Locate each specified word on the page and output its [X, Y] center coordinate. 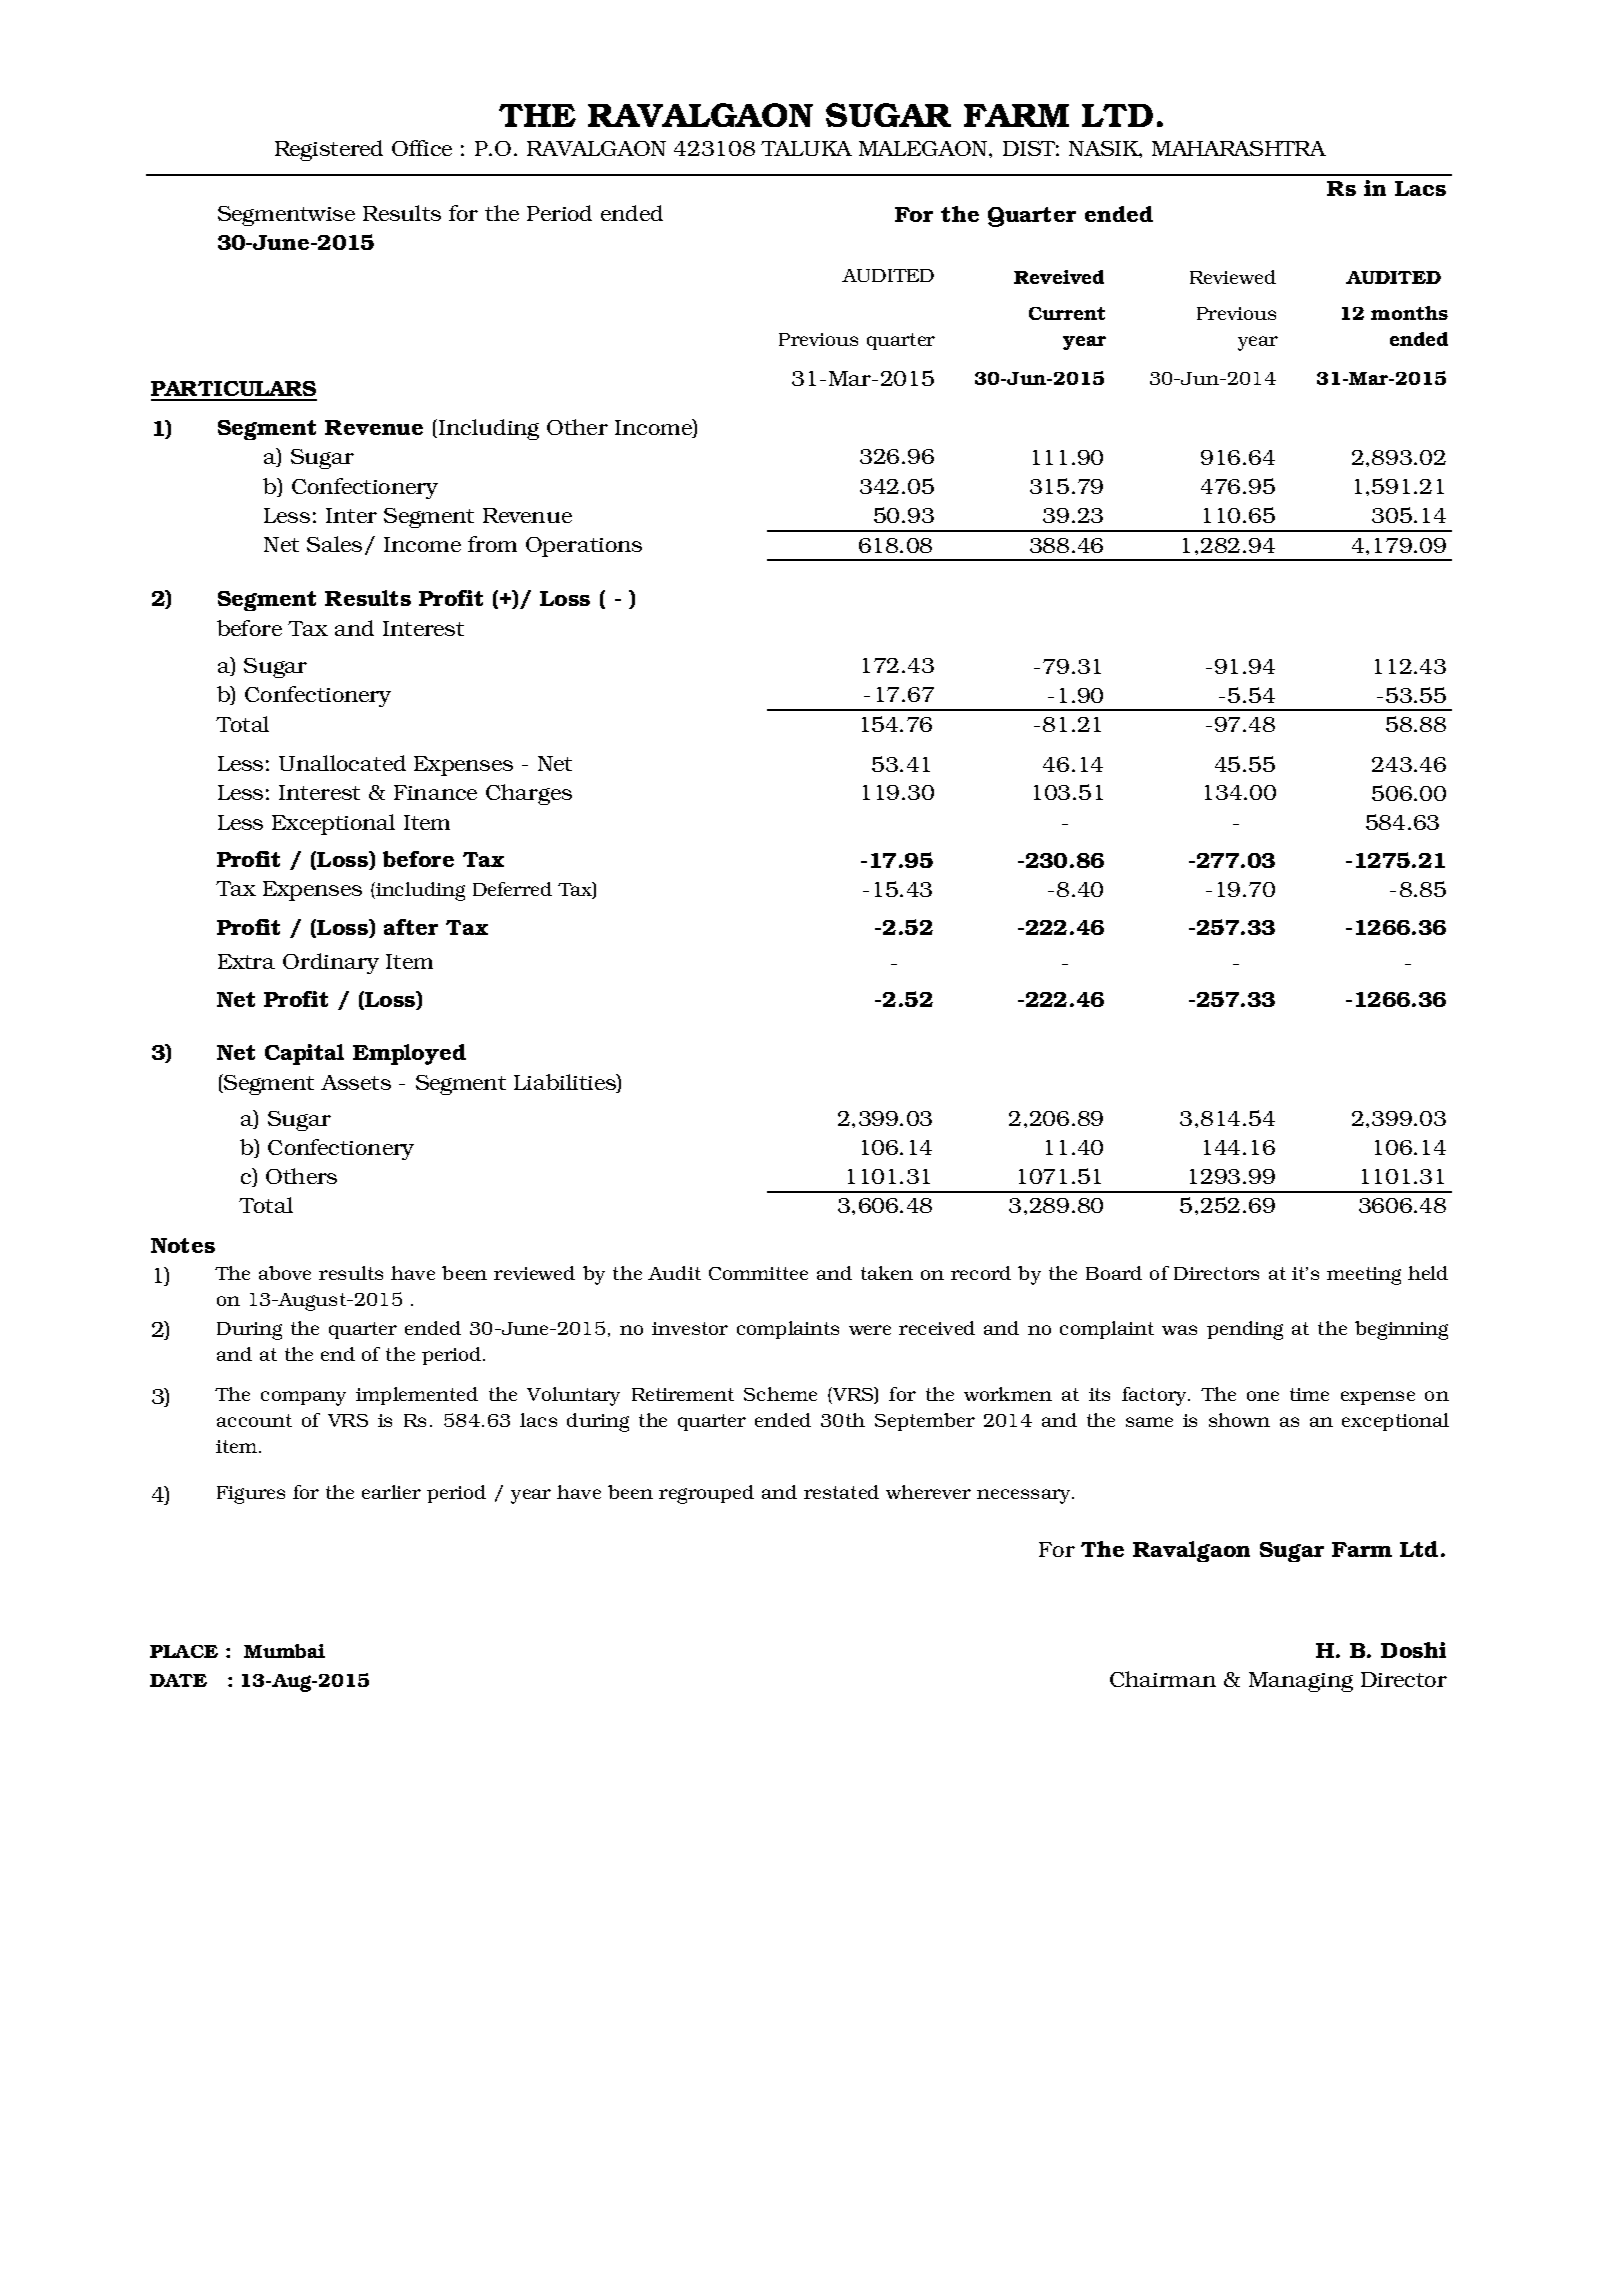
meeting [1364, 1276]
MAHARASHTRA [1239, 148]
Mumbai [284, 1651]
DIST [1031, 148]
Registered [329, 150]
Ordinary [331, 963]
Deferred [512, 889]
